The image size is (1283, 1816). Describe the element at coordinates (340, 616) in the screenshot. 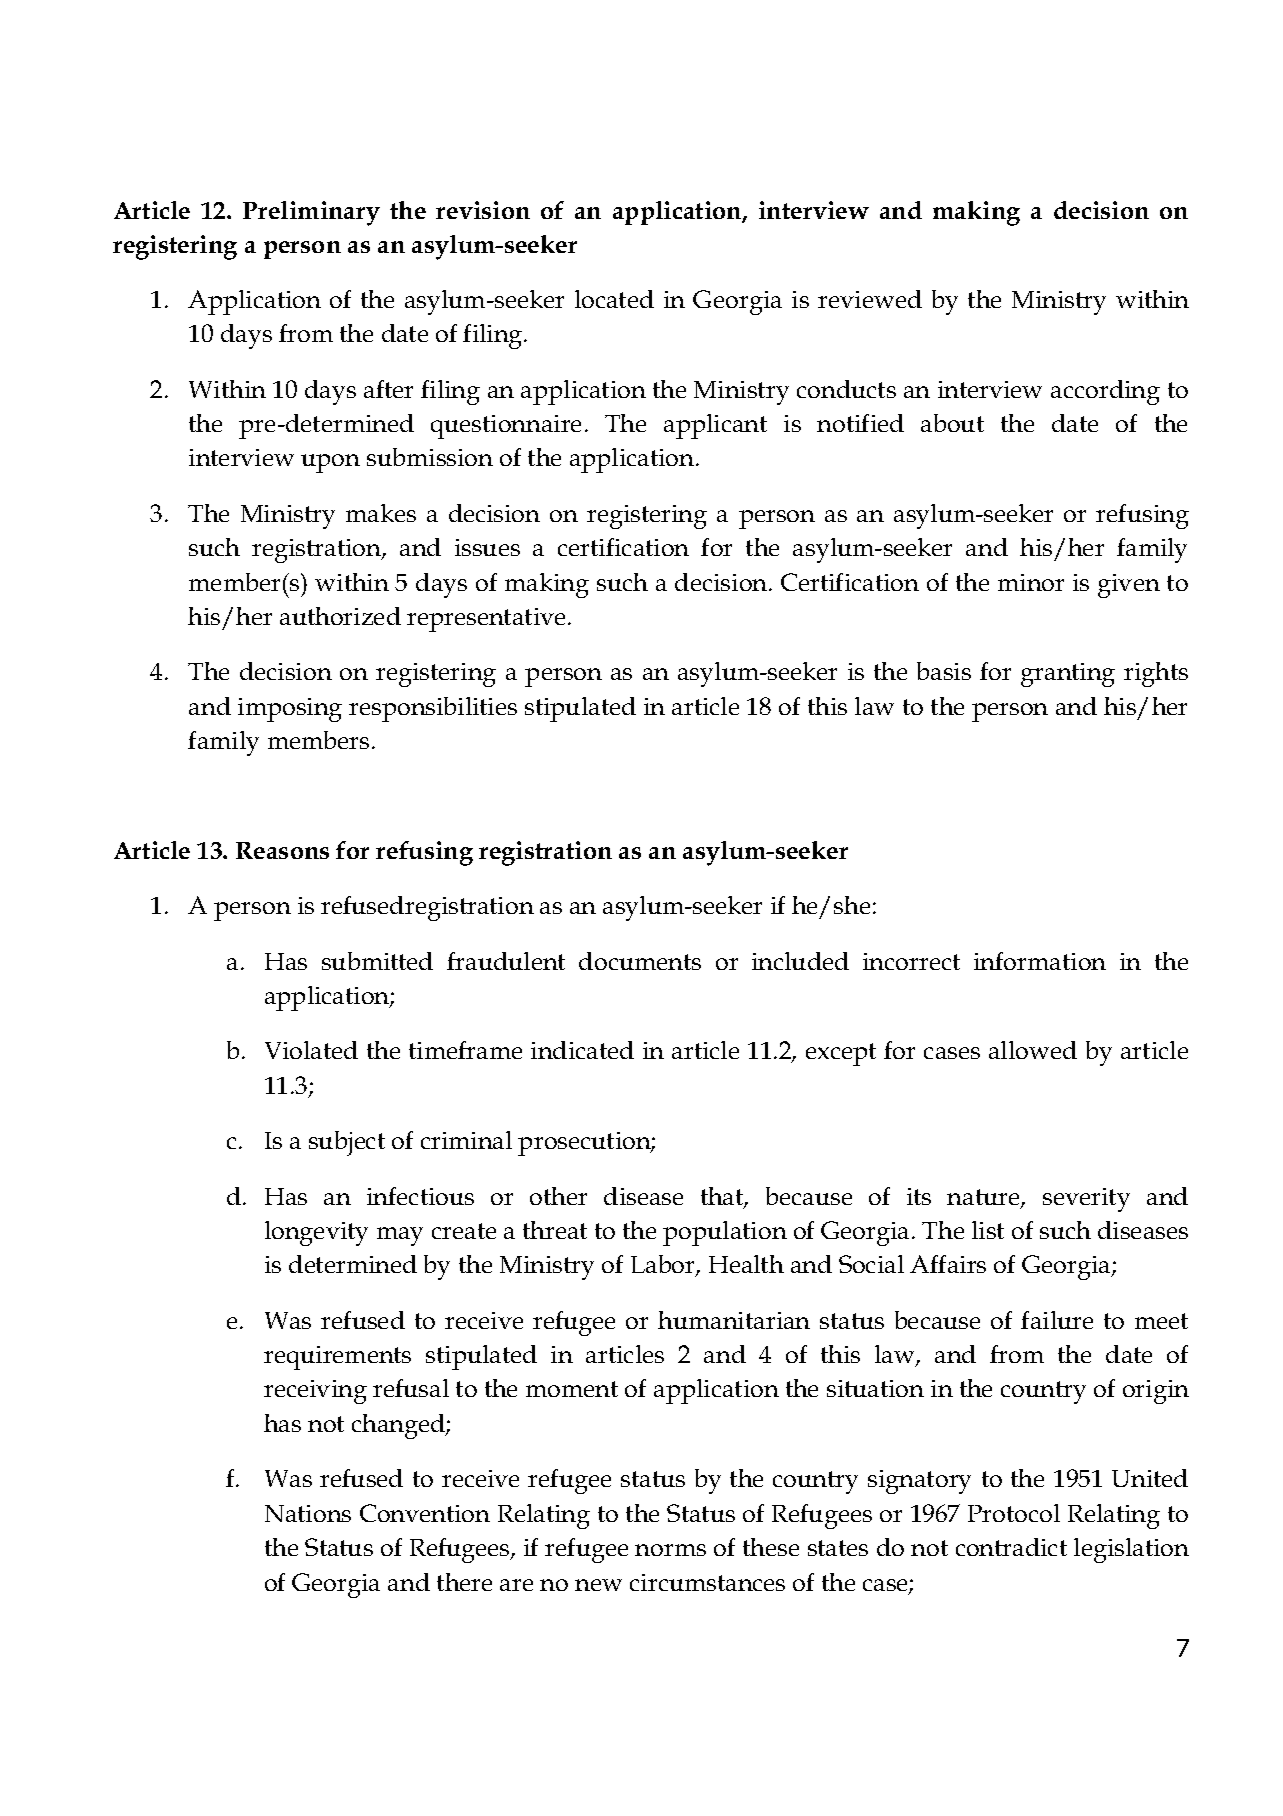

I see `authorized` at that location.
